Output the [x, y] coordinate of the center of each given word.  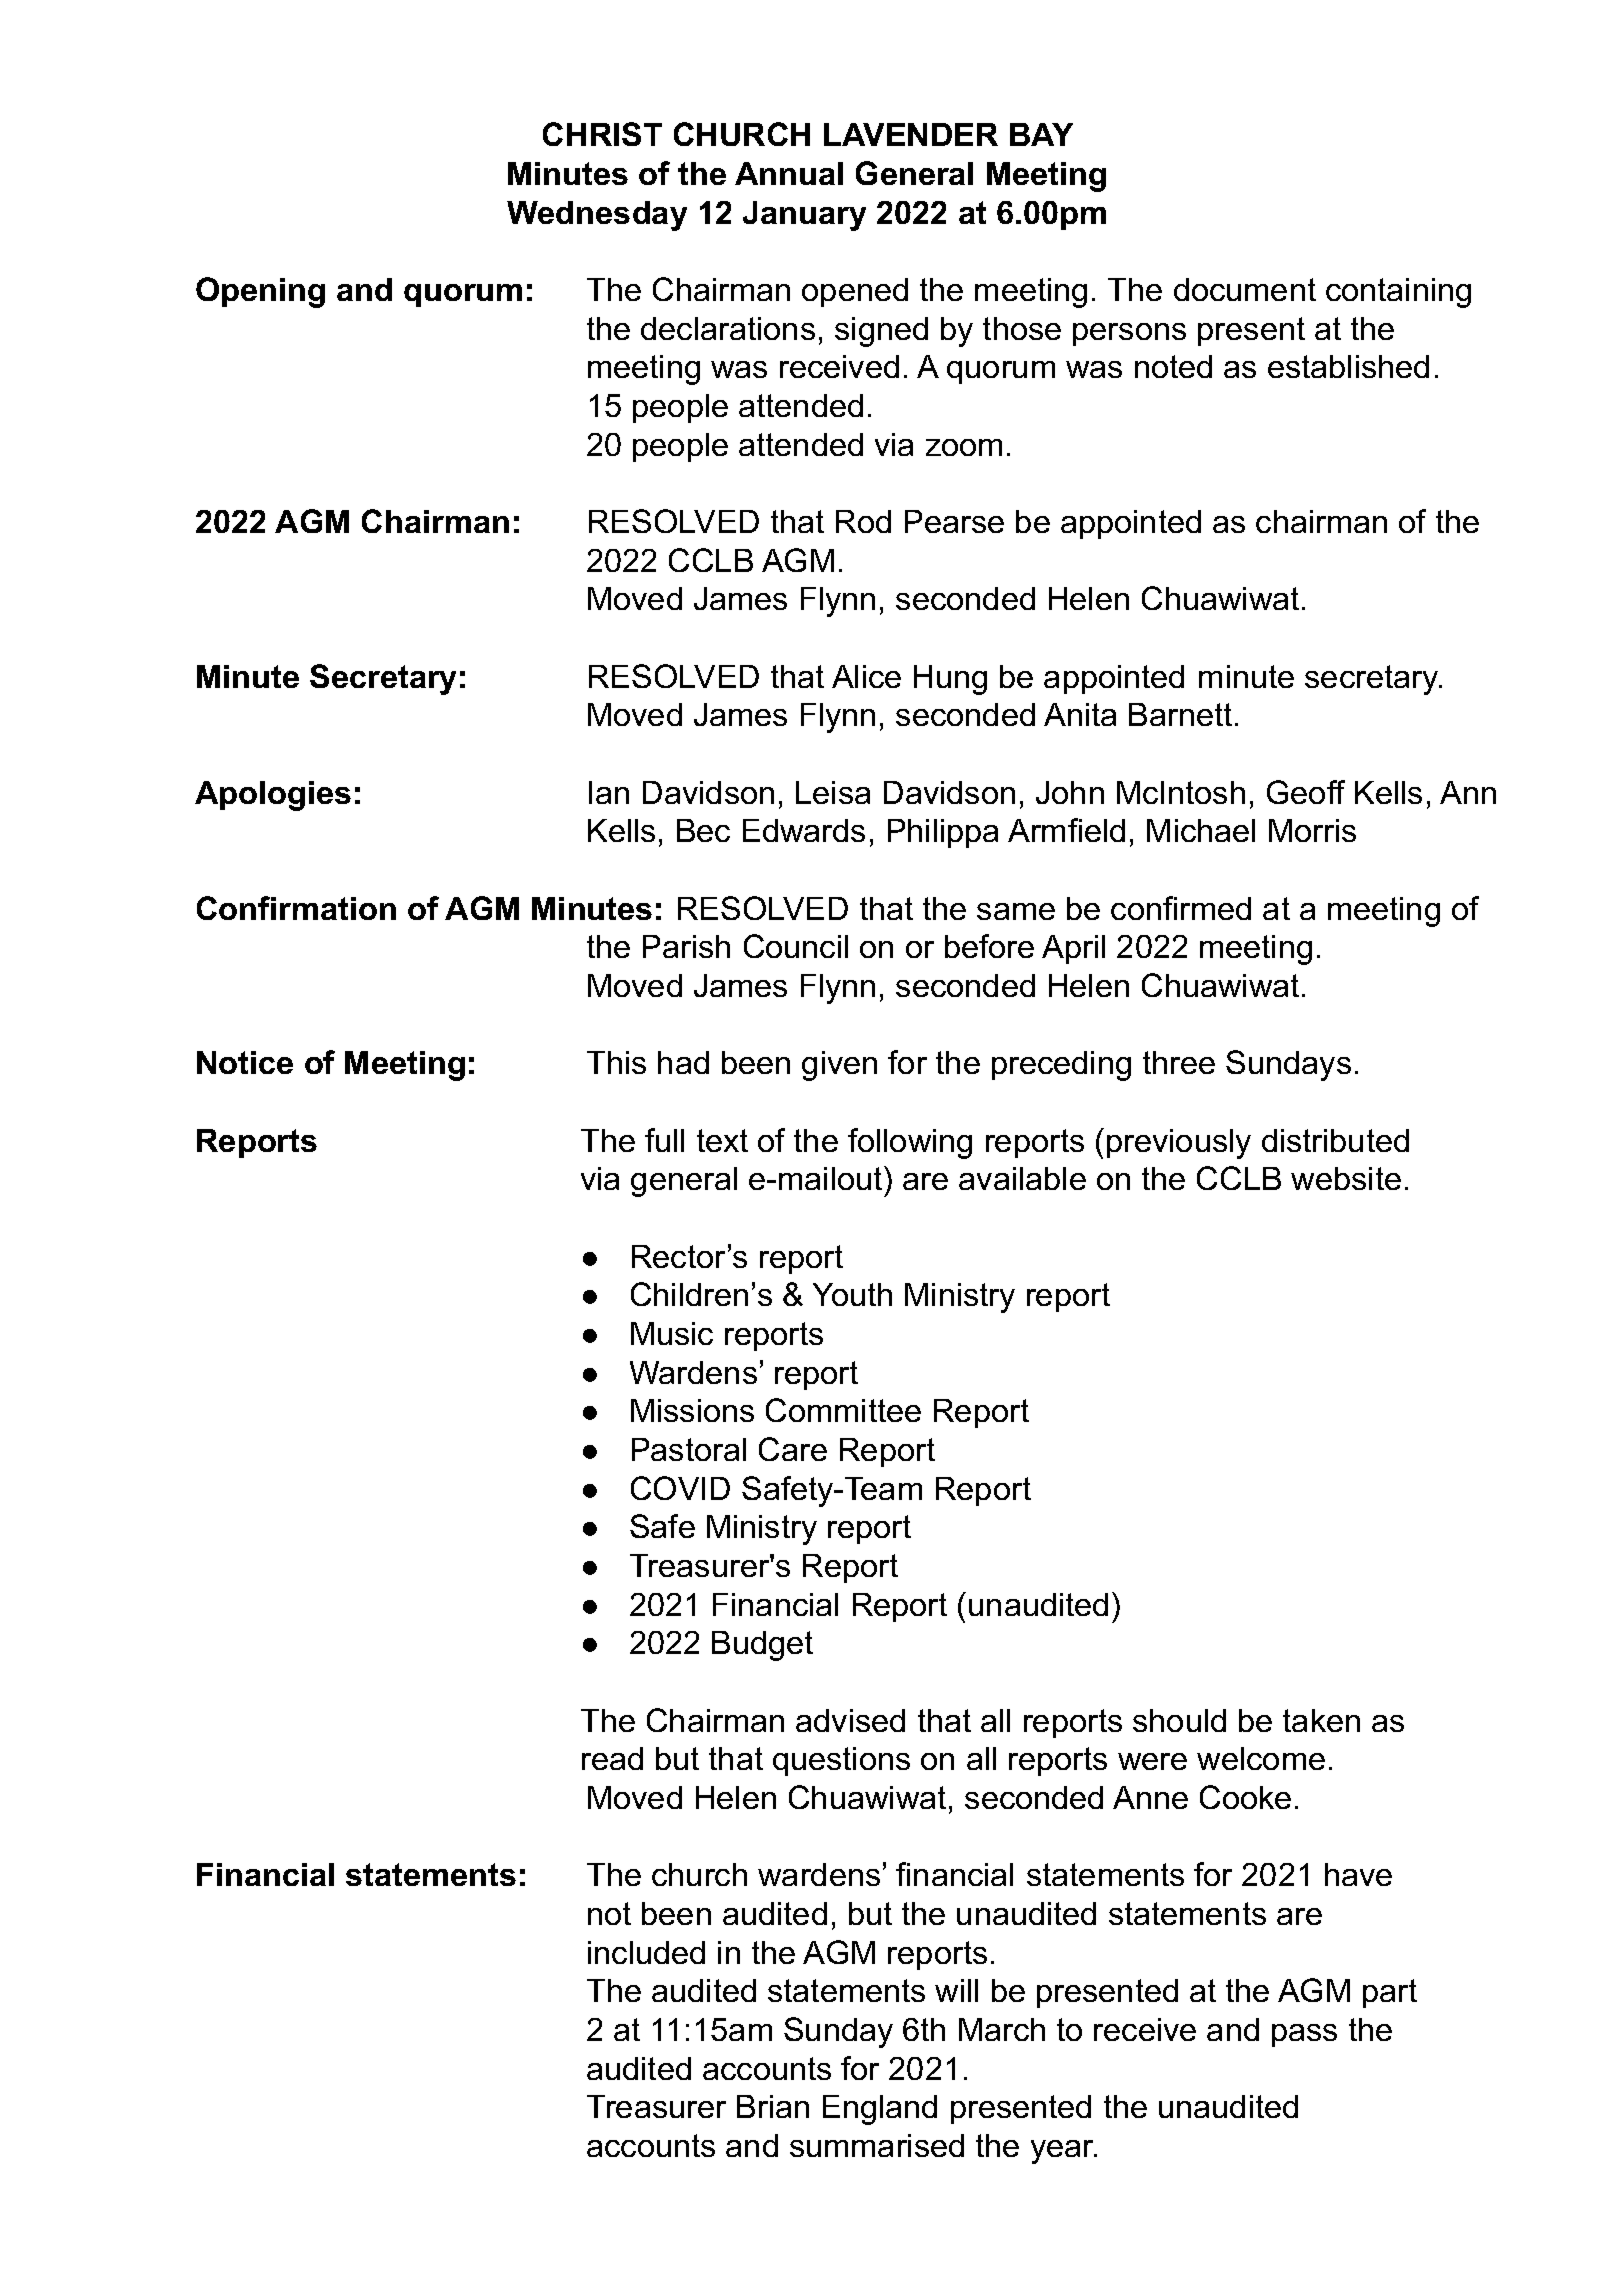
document [1245, 289]
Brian [773, 2106]
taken [1321, 1720]
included [646, 1952]
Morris [1312, 830]
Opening [260, 292]
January [804, 216]
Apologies [273, 796]
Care [793, 1449]
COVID [680, 1488]
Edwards [804, 830]
